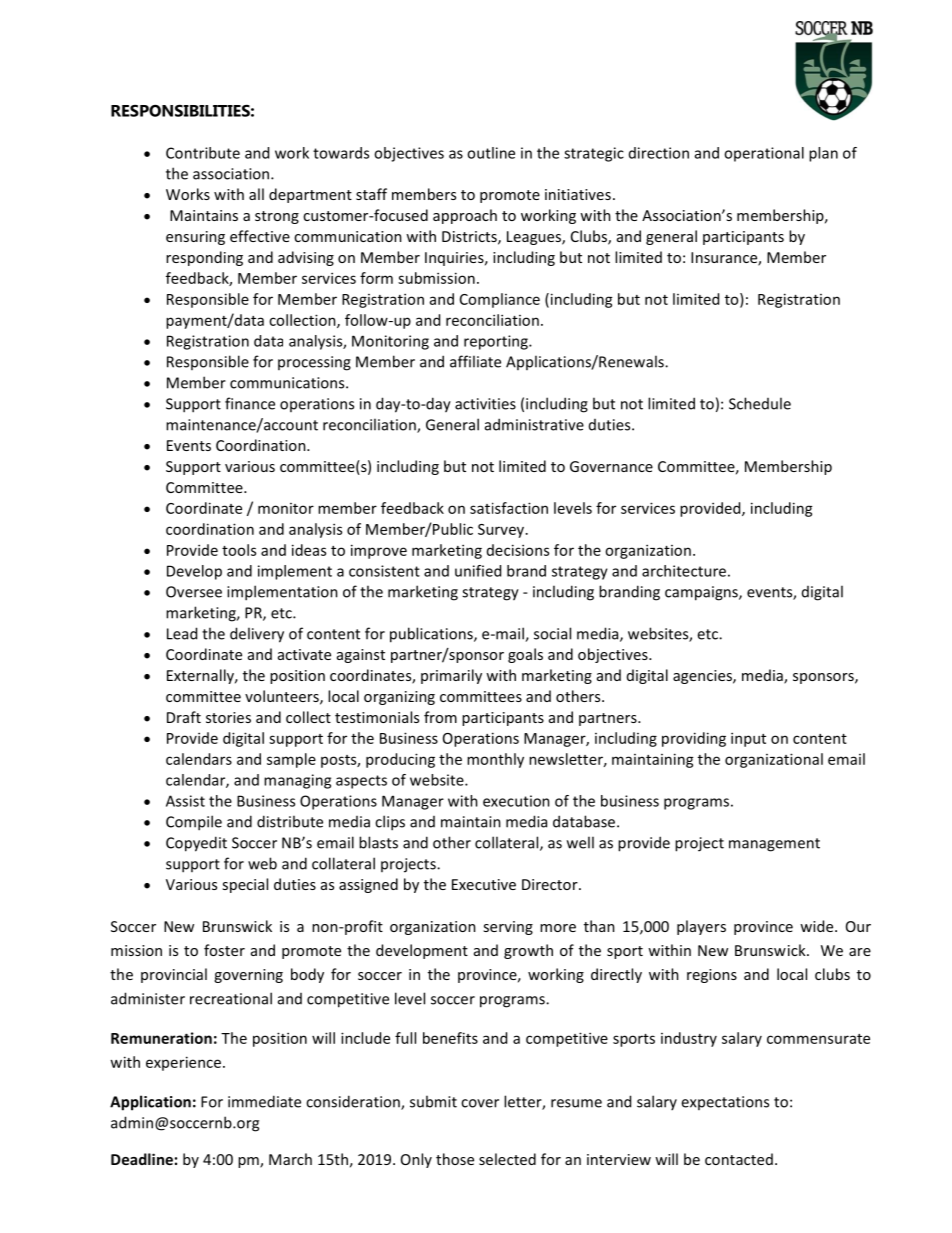 This screenshot has width=952, height=1233. I want to click on outline, so click(491, 153).
